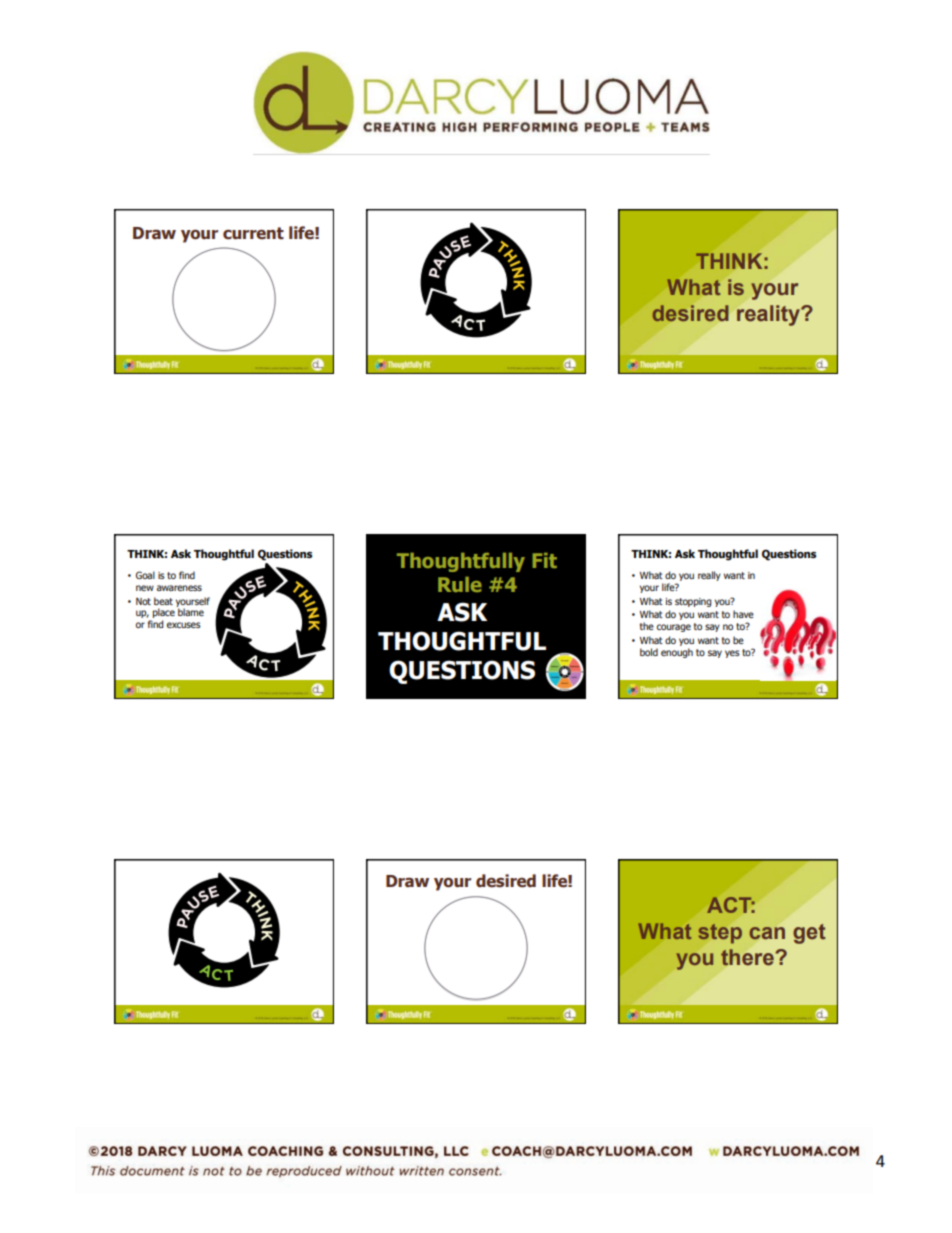  I want to click on there, so click(748, 957).
